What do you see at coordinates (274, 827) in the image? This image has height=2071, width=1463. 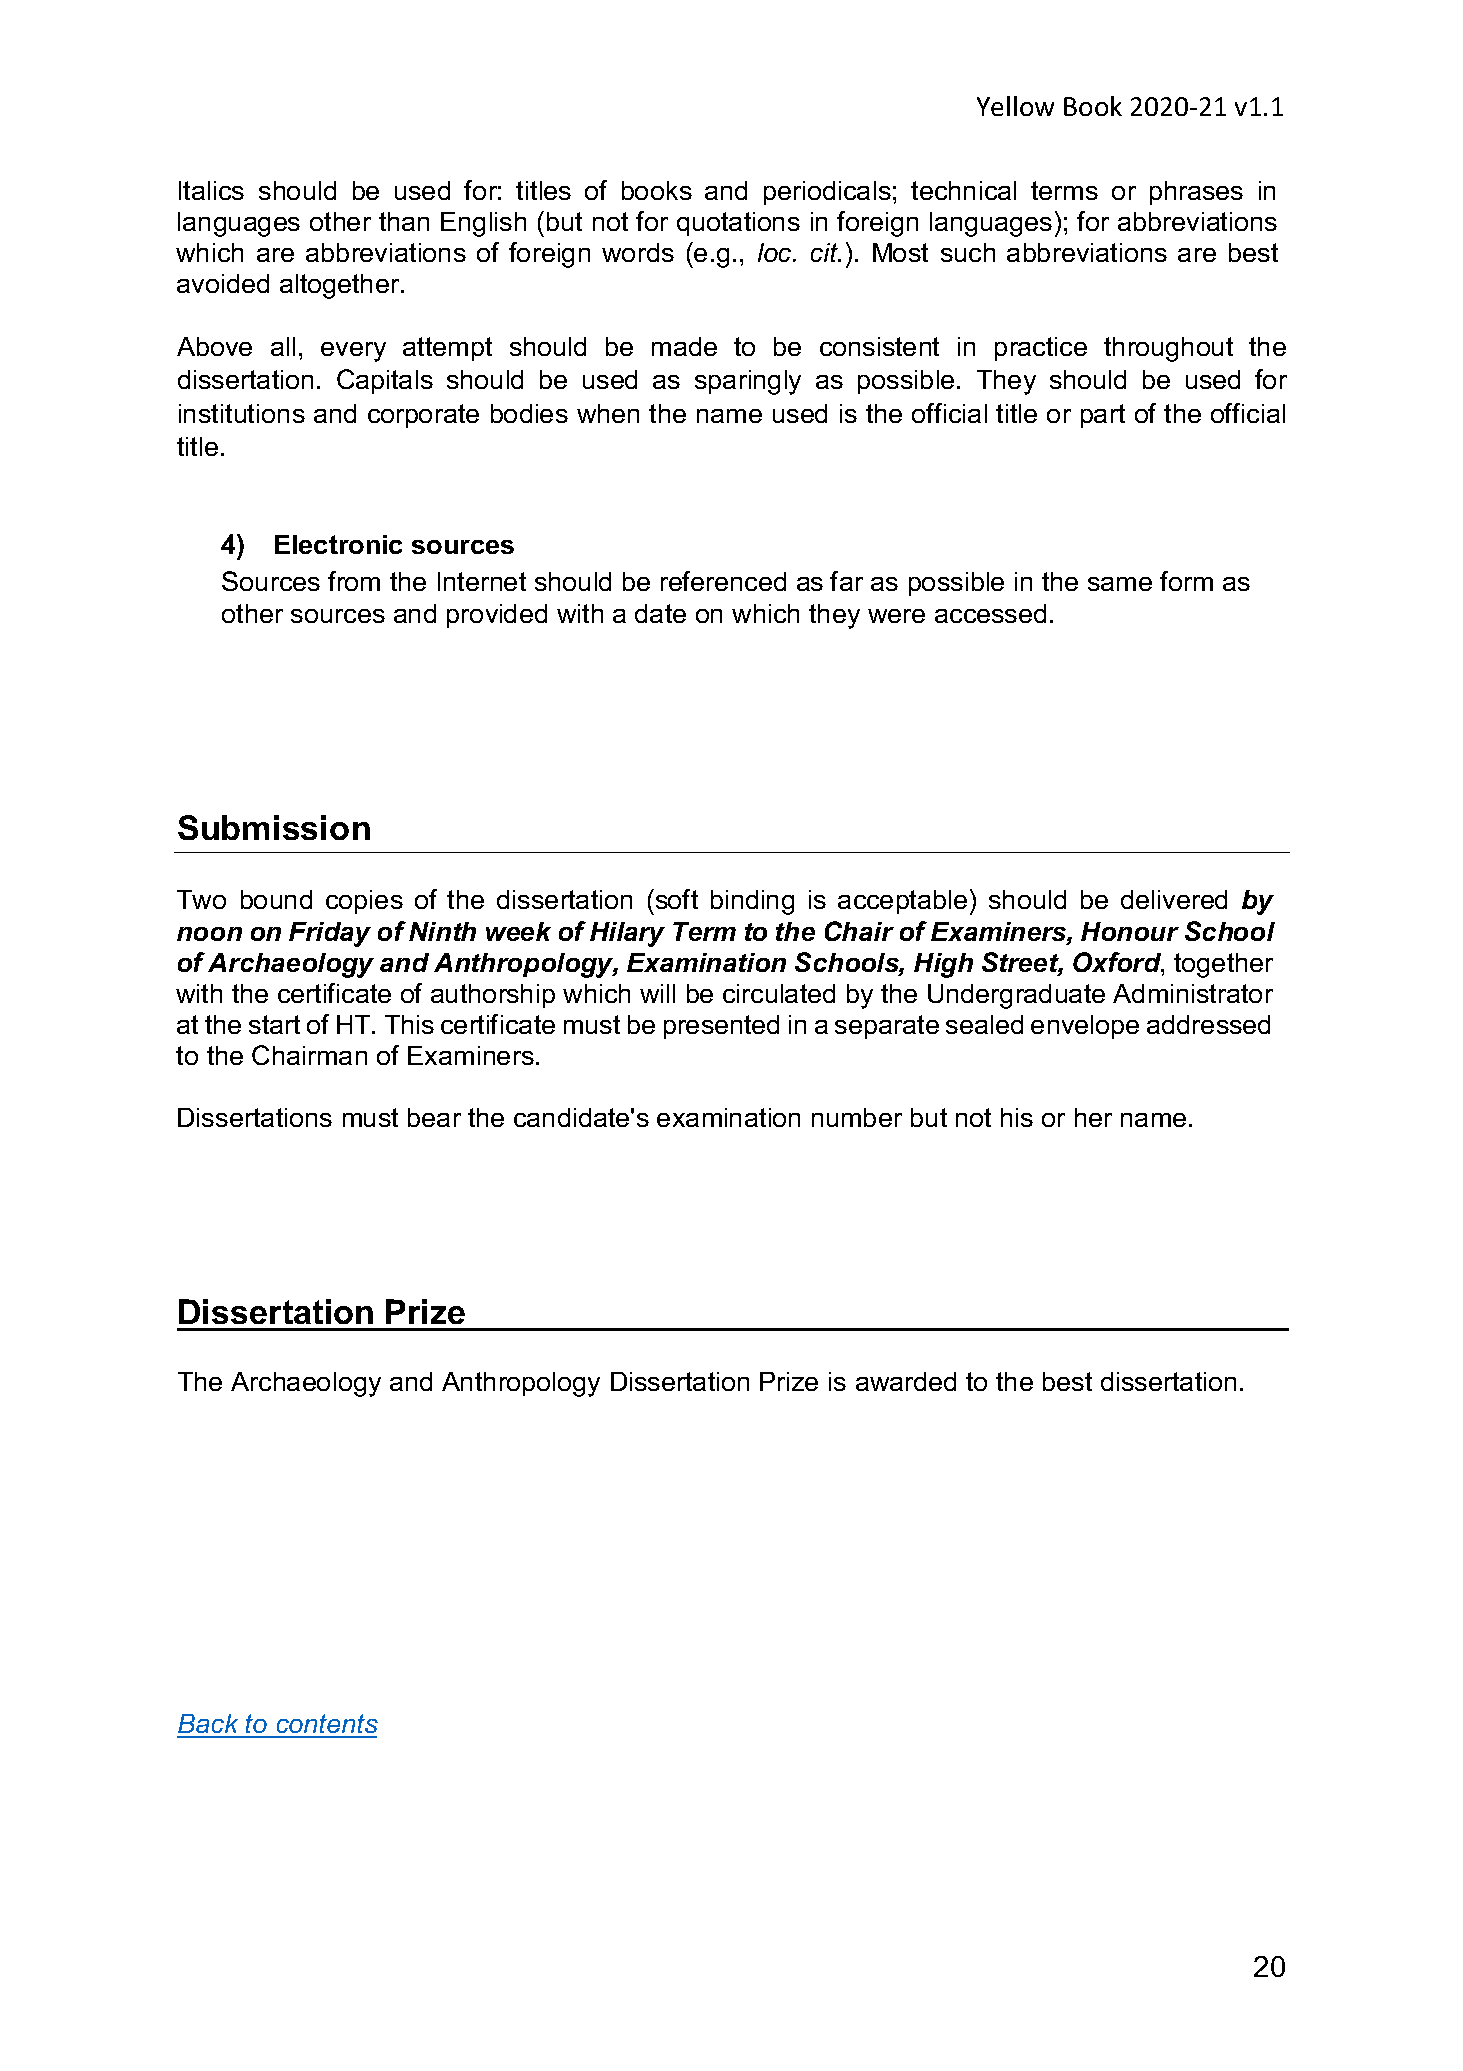 I see `Submission` at bounding box center [274, 827].
